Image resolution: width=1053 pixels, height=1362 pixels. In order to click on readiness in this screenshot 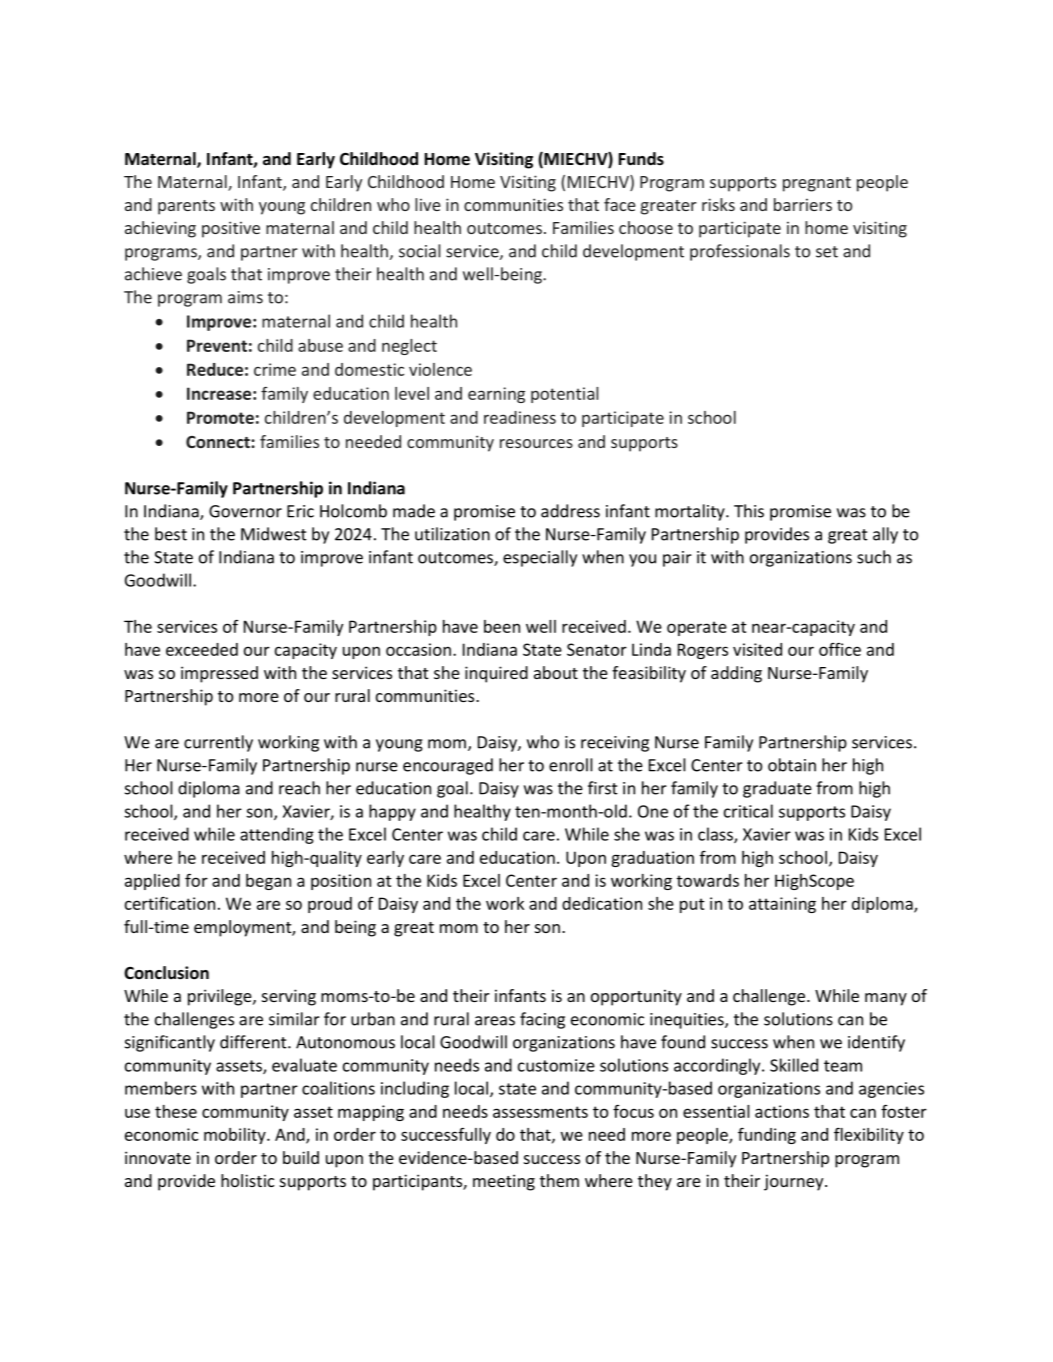, I will do `click(520, 417)`.
